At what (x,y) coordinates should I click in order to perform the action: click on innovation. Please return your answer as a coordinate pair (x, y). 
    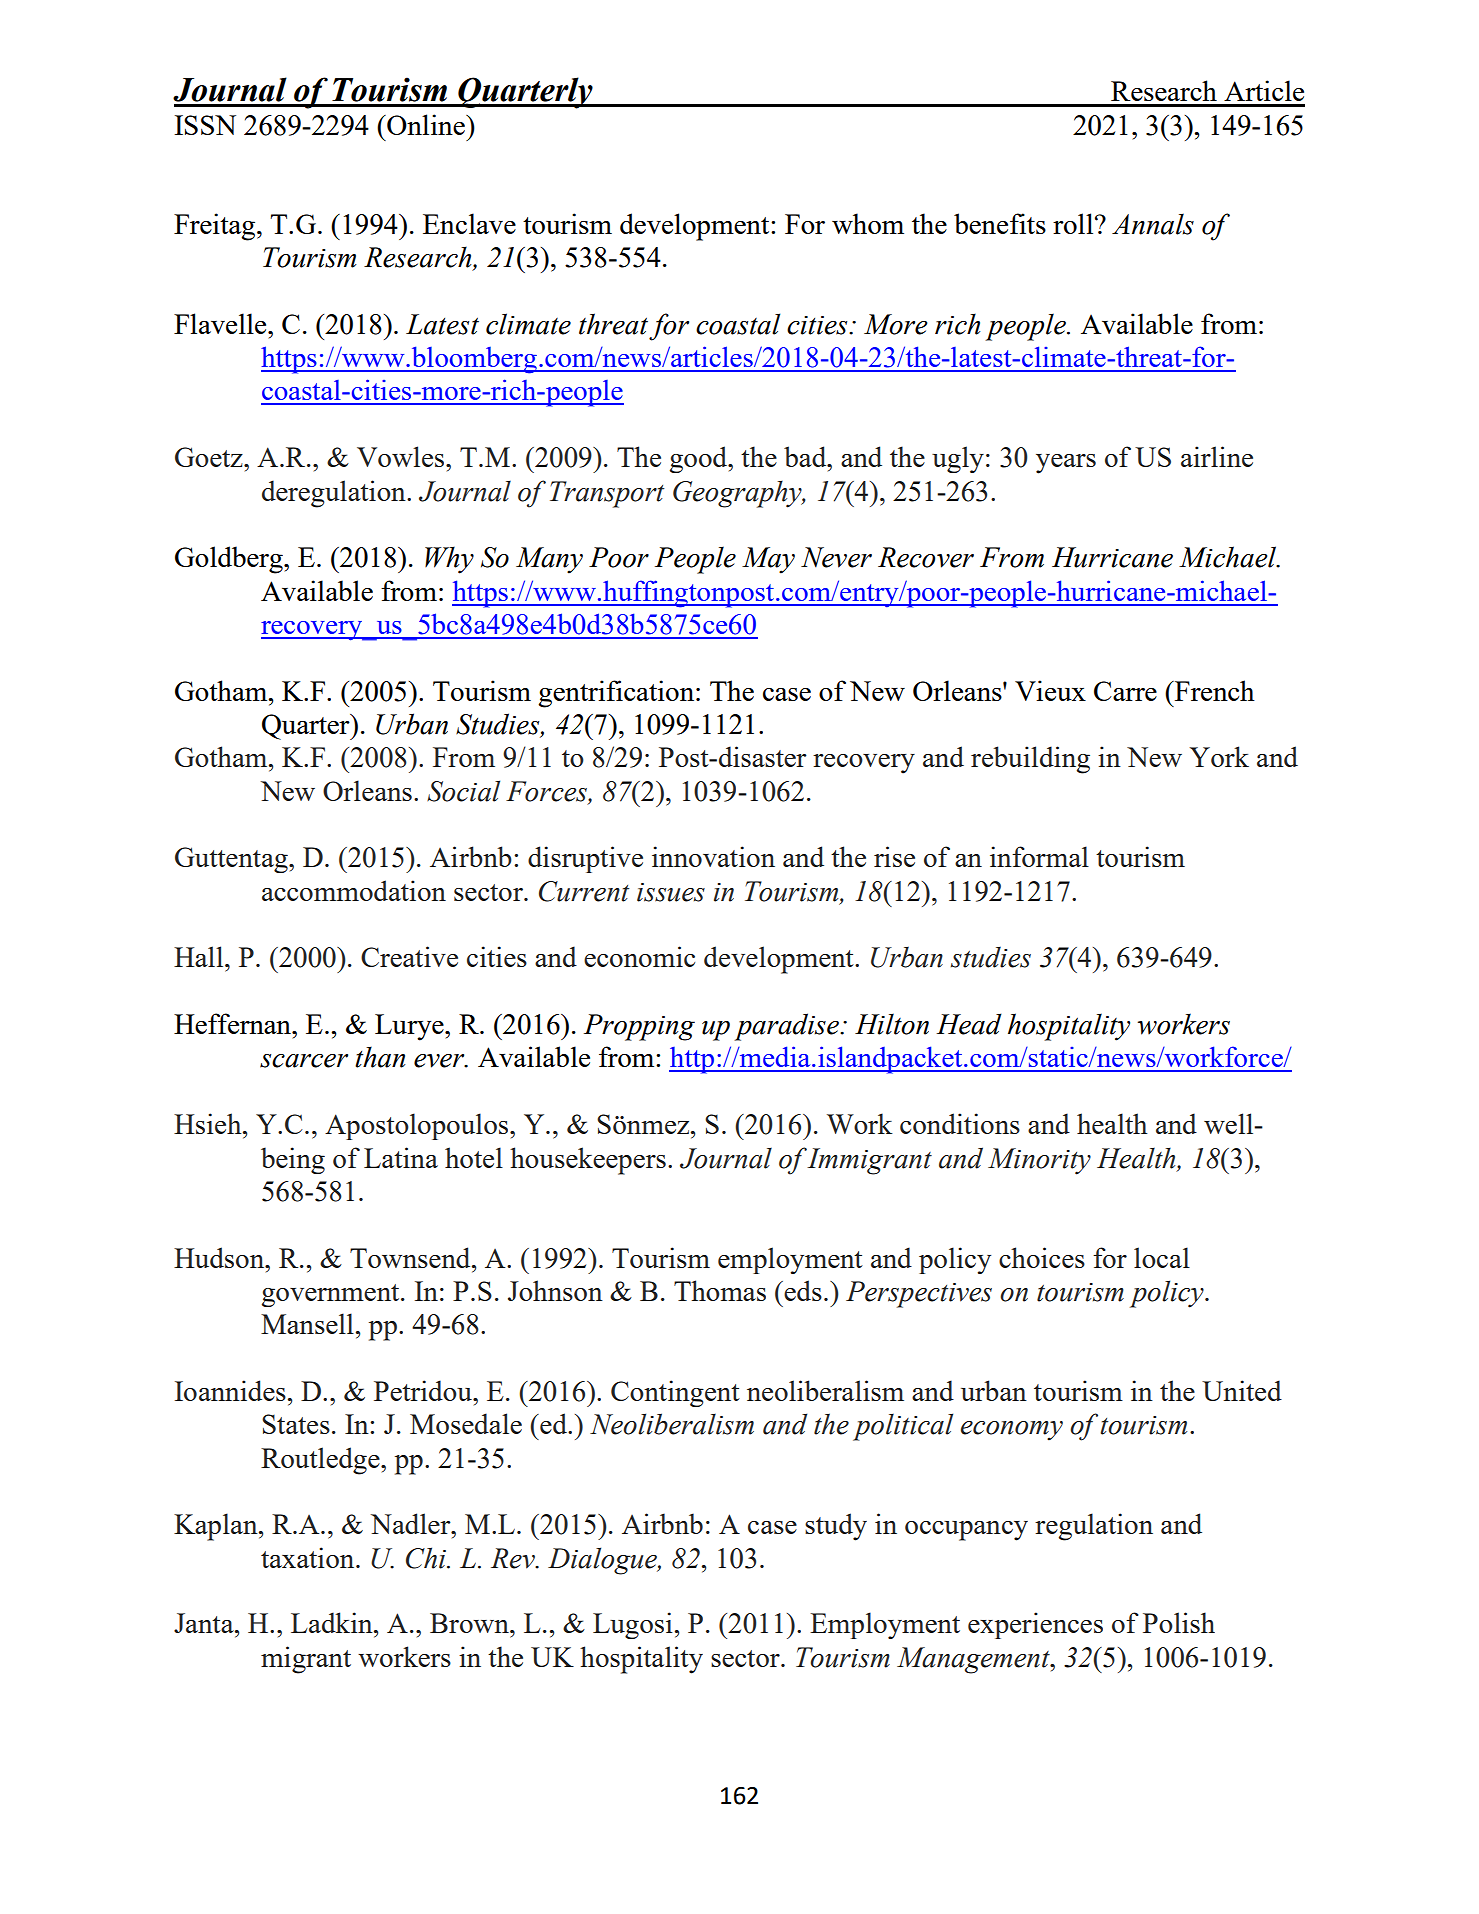
    Looking at the image, I should click on (713, 856).
